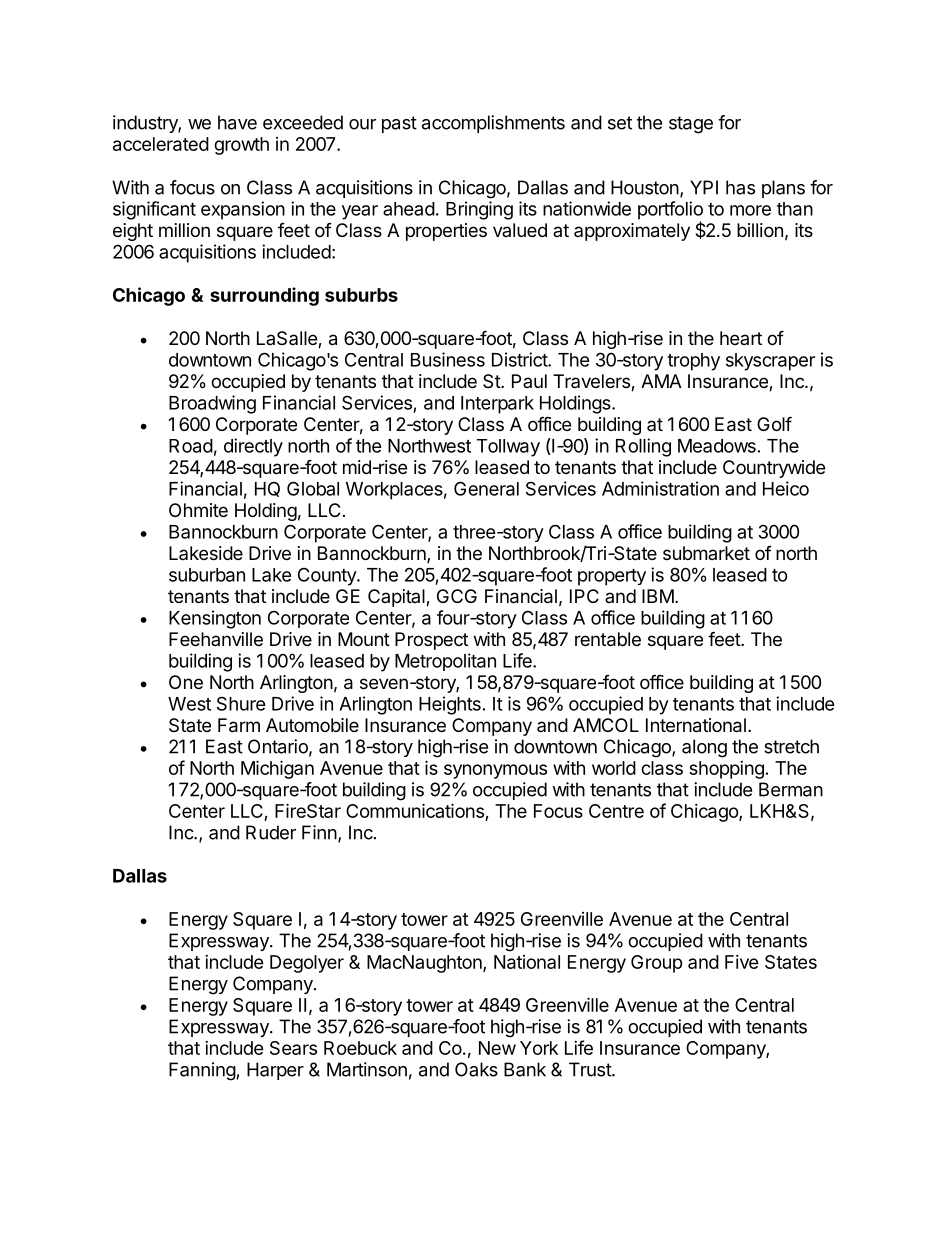  Describe the element at coordinates (497, 1048) in the screenshot. I see `New` at that location.
